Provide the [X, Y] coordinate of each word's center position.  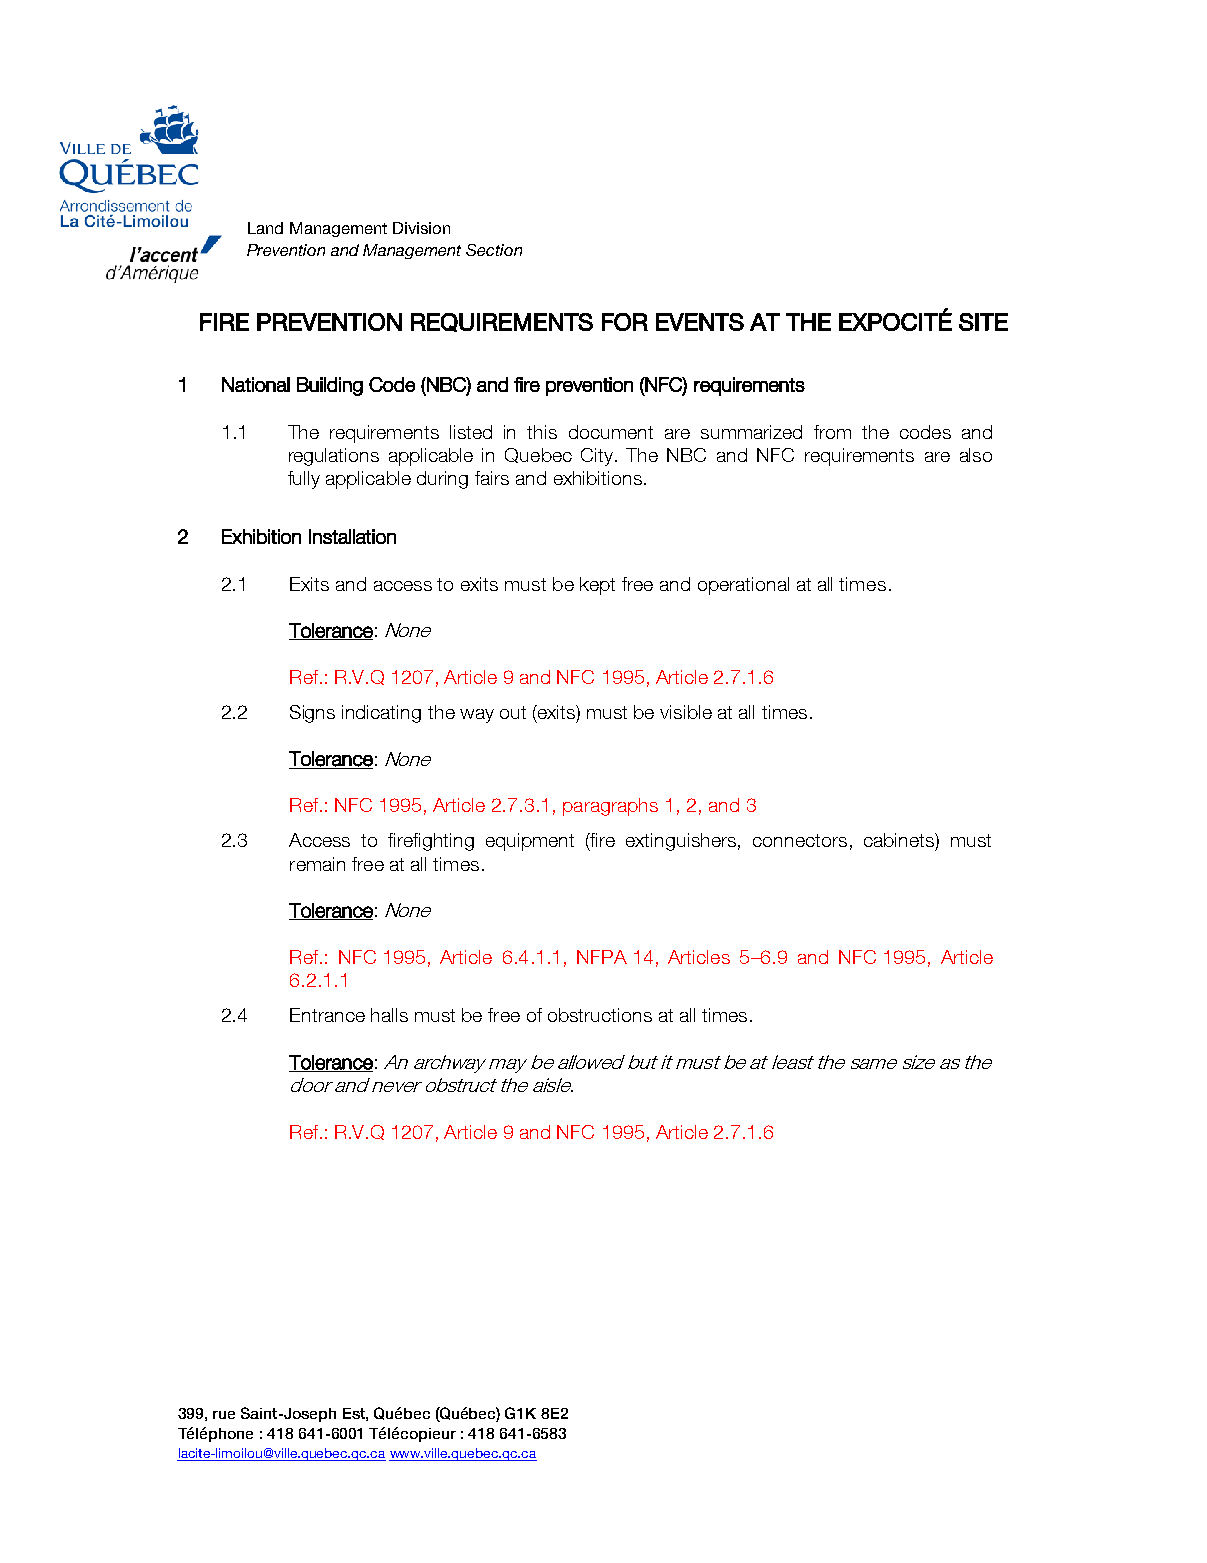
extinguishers [681, 842]
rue [224, 1415]
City [597, 457]
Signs [312, 714]
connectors [800, 840]
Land [265, 228]
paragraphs [610, 807]
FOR [625, 322]
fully [304, 480]
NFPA [602, 957]
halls [389, 1015]
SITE [983, 322]
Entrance [327, 1015]
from [832, 432]
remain [317, 864]
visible [686, 712]
